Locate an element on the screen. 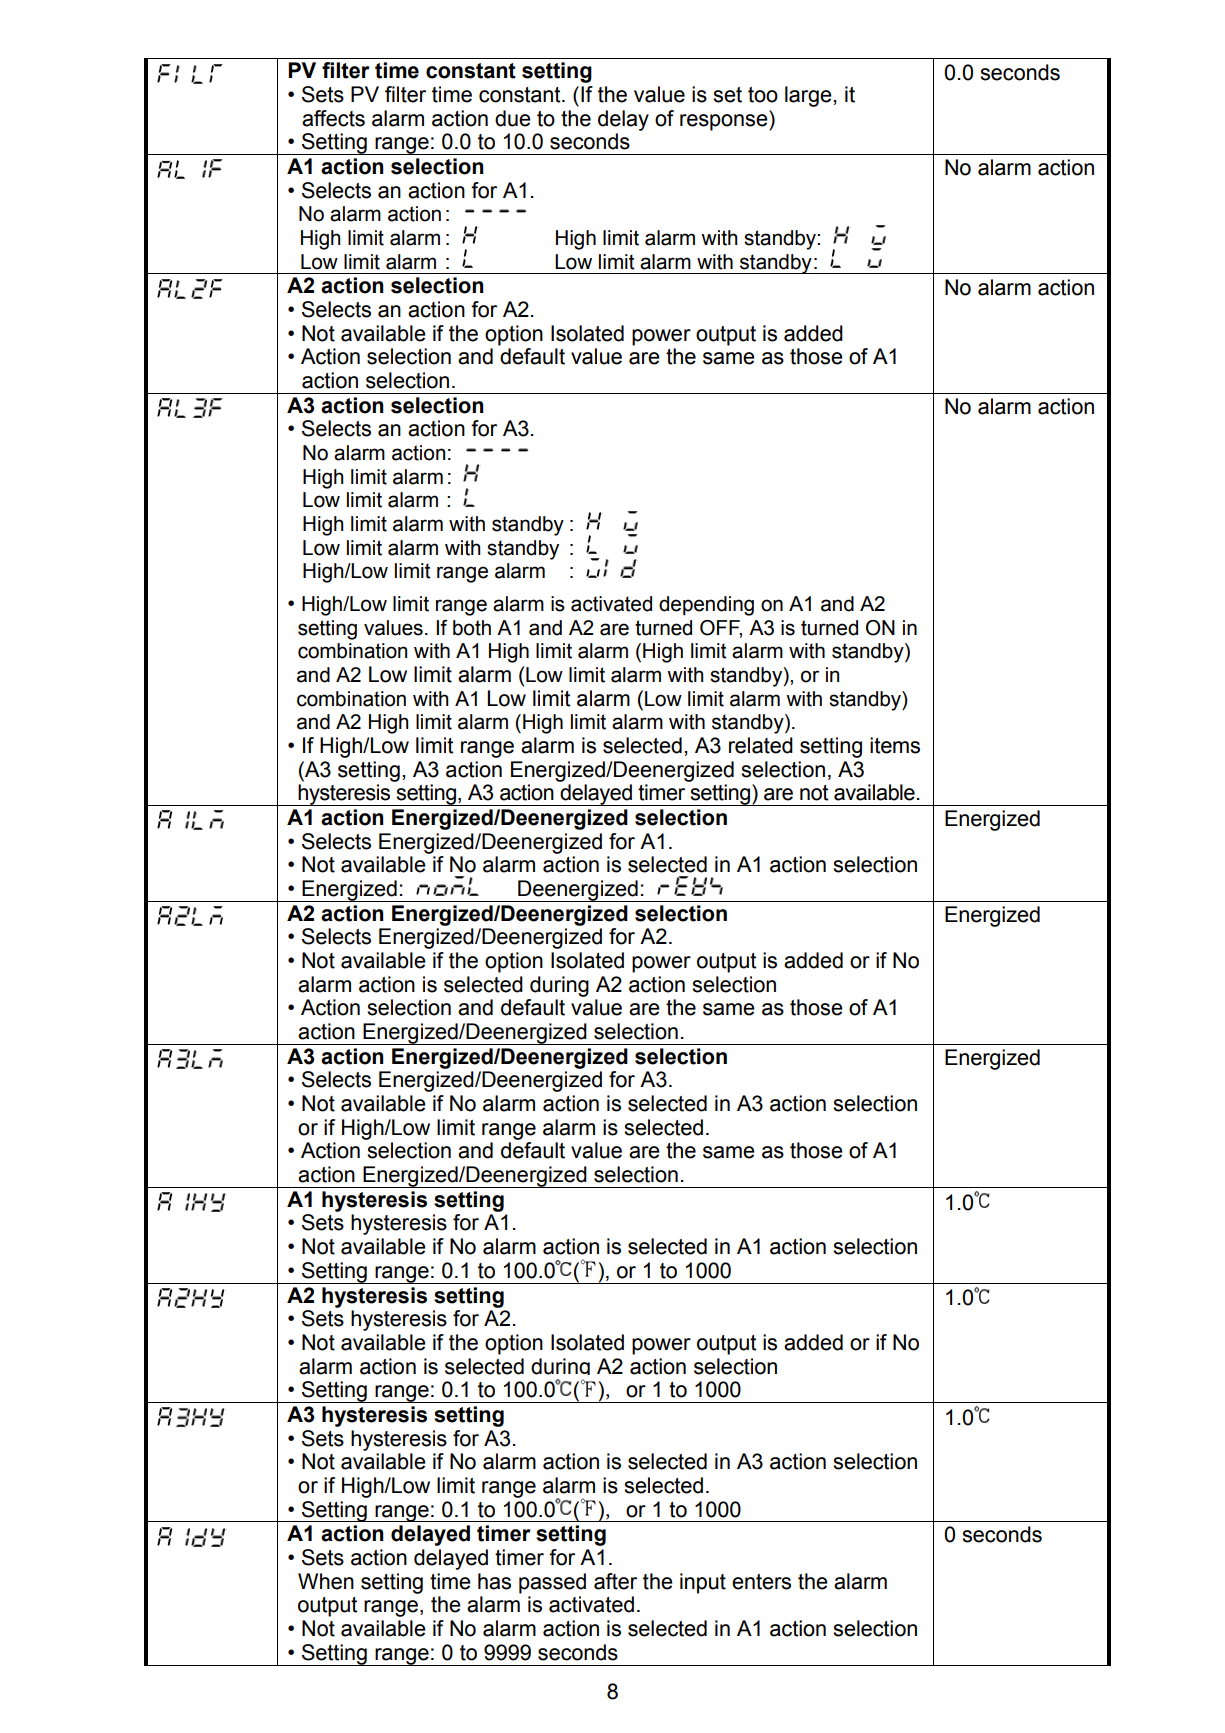 The image size is (1225, 1733). items is located at coordinates (895, 745).
